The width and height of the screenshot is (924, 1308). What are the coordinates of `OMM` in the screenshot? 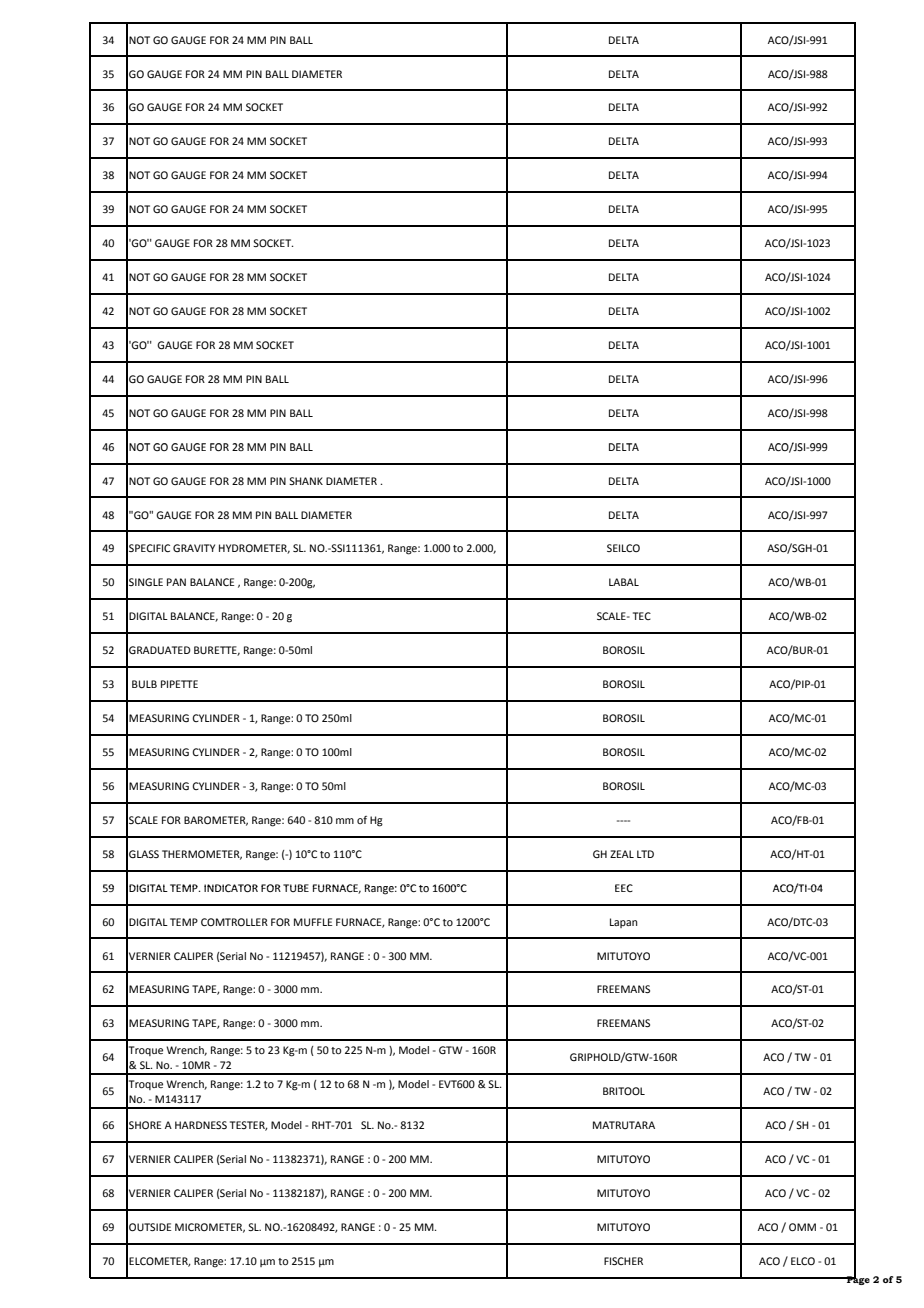 It's located at (802, 1227).
